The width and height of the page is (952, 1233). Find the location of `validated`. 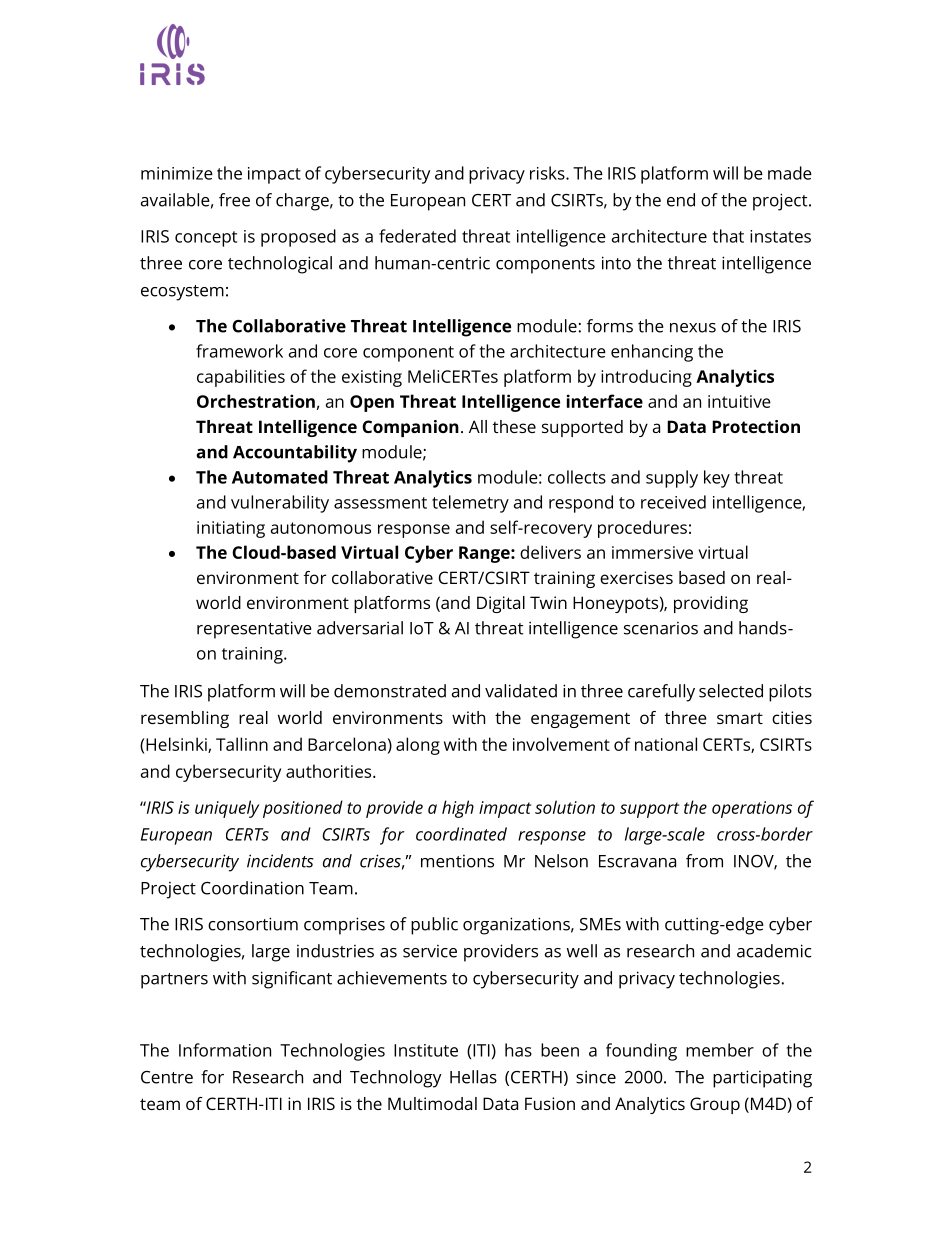

validated is located at coordinates (521, 691).
